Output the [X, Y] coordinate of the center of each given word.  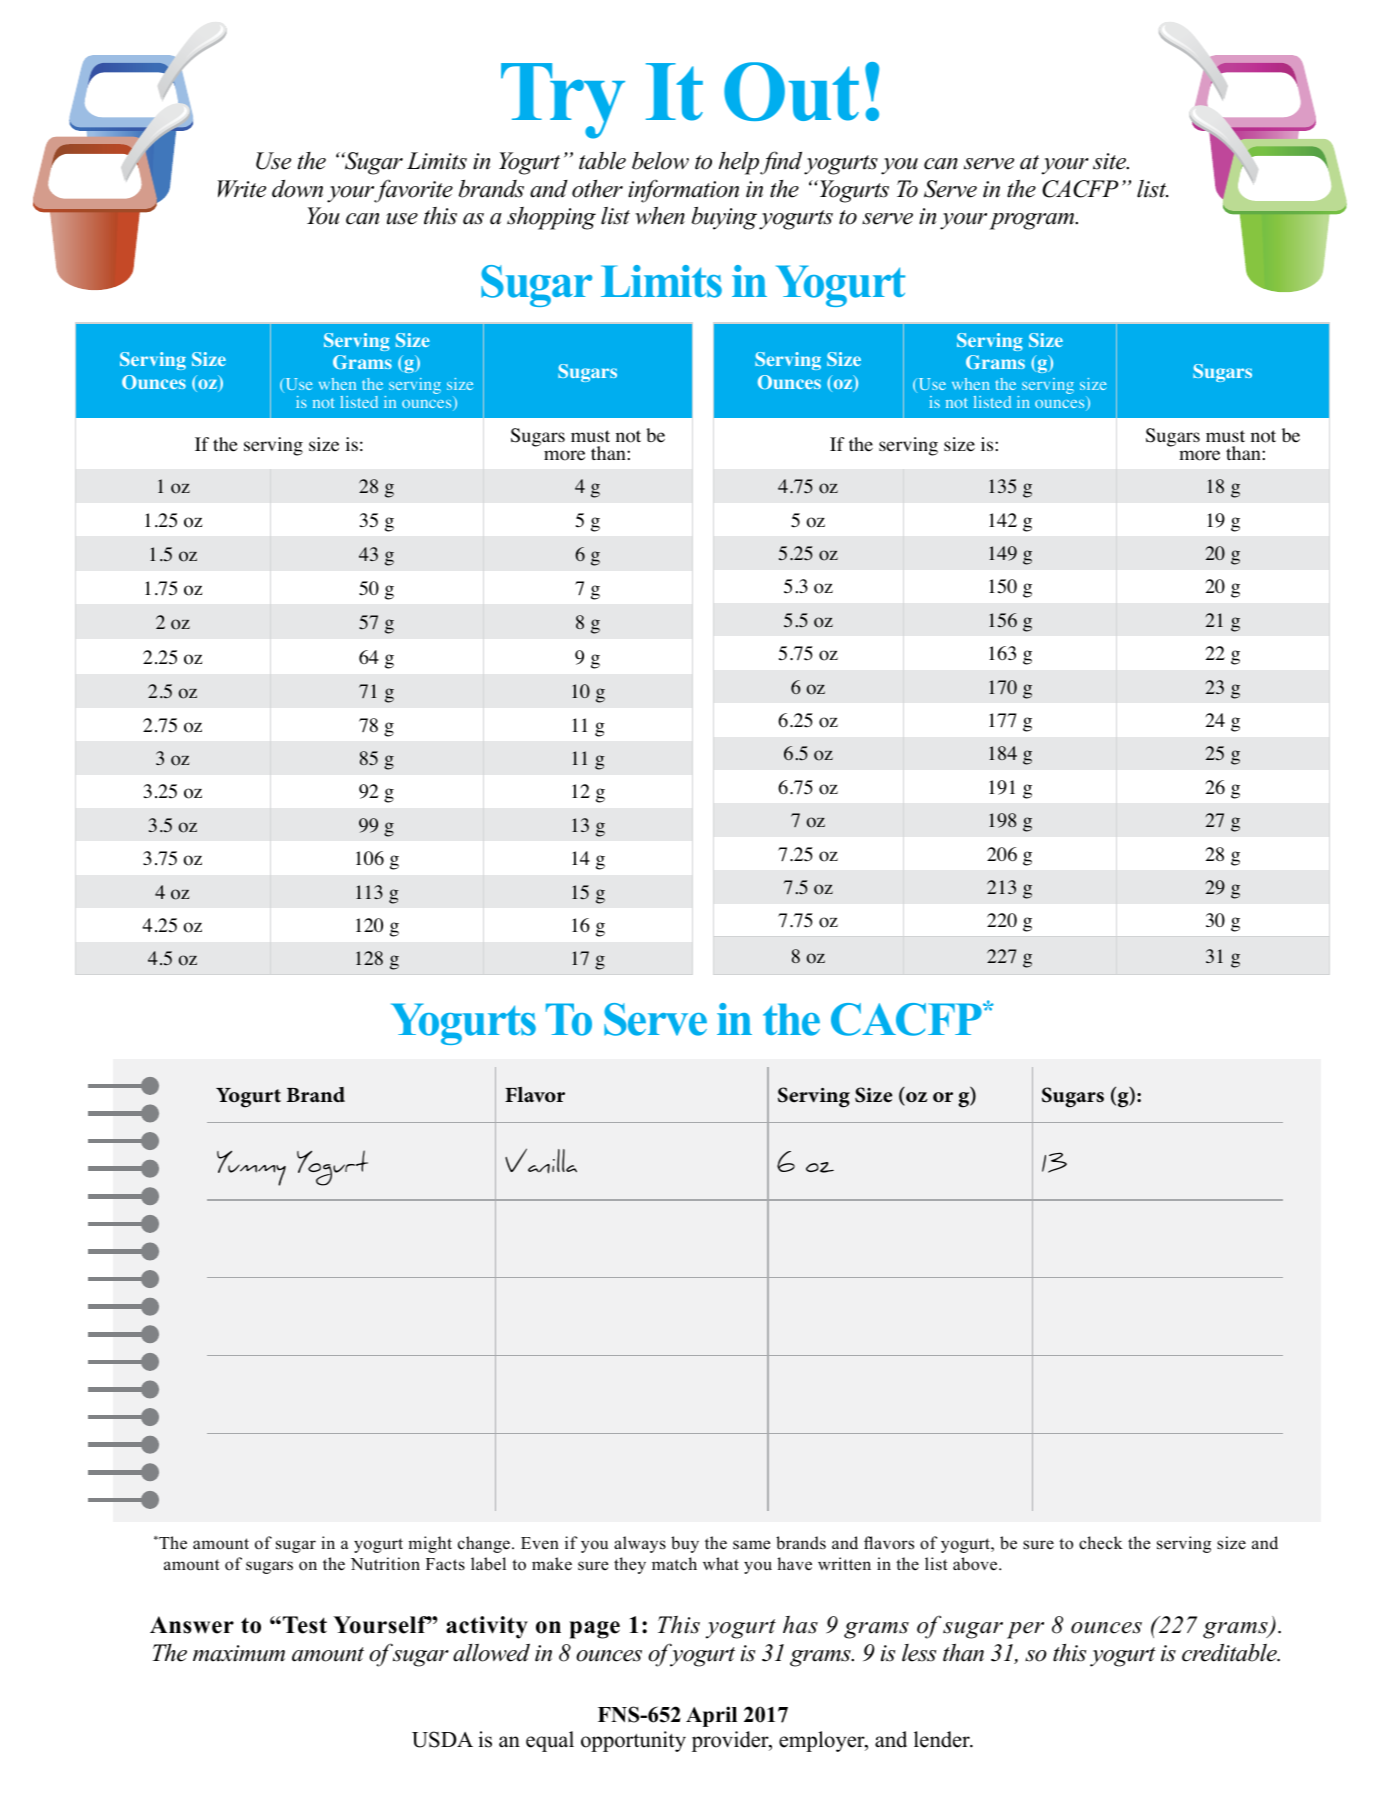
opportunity [633, 1741]
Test [305, 1625]
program [1033, 221]
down [297, 189]
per [1025, 1630]
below [660, 161]
